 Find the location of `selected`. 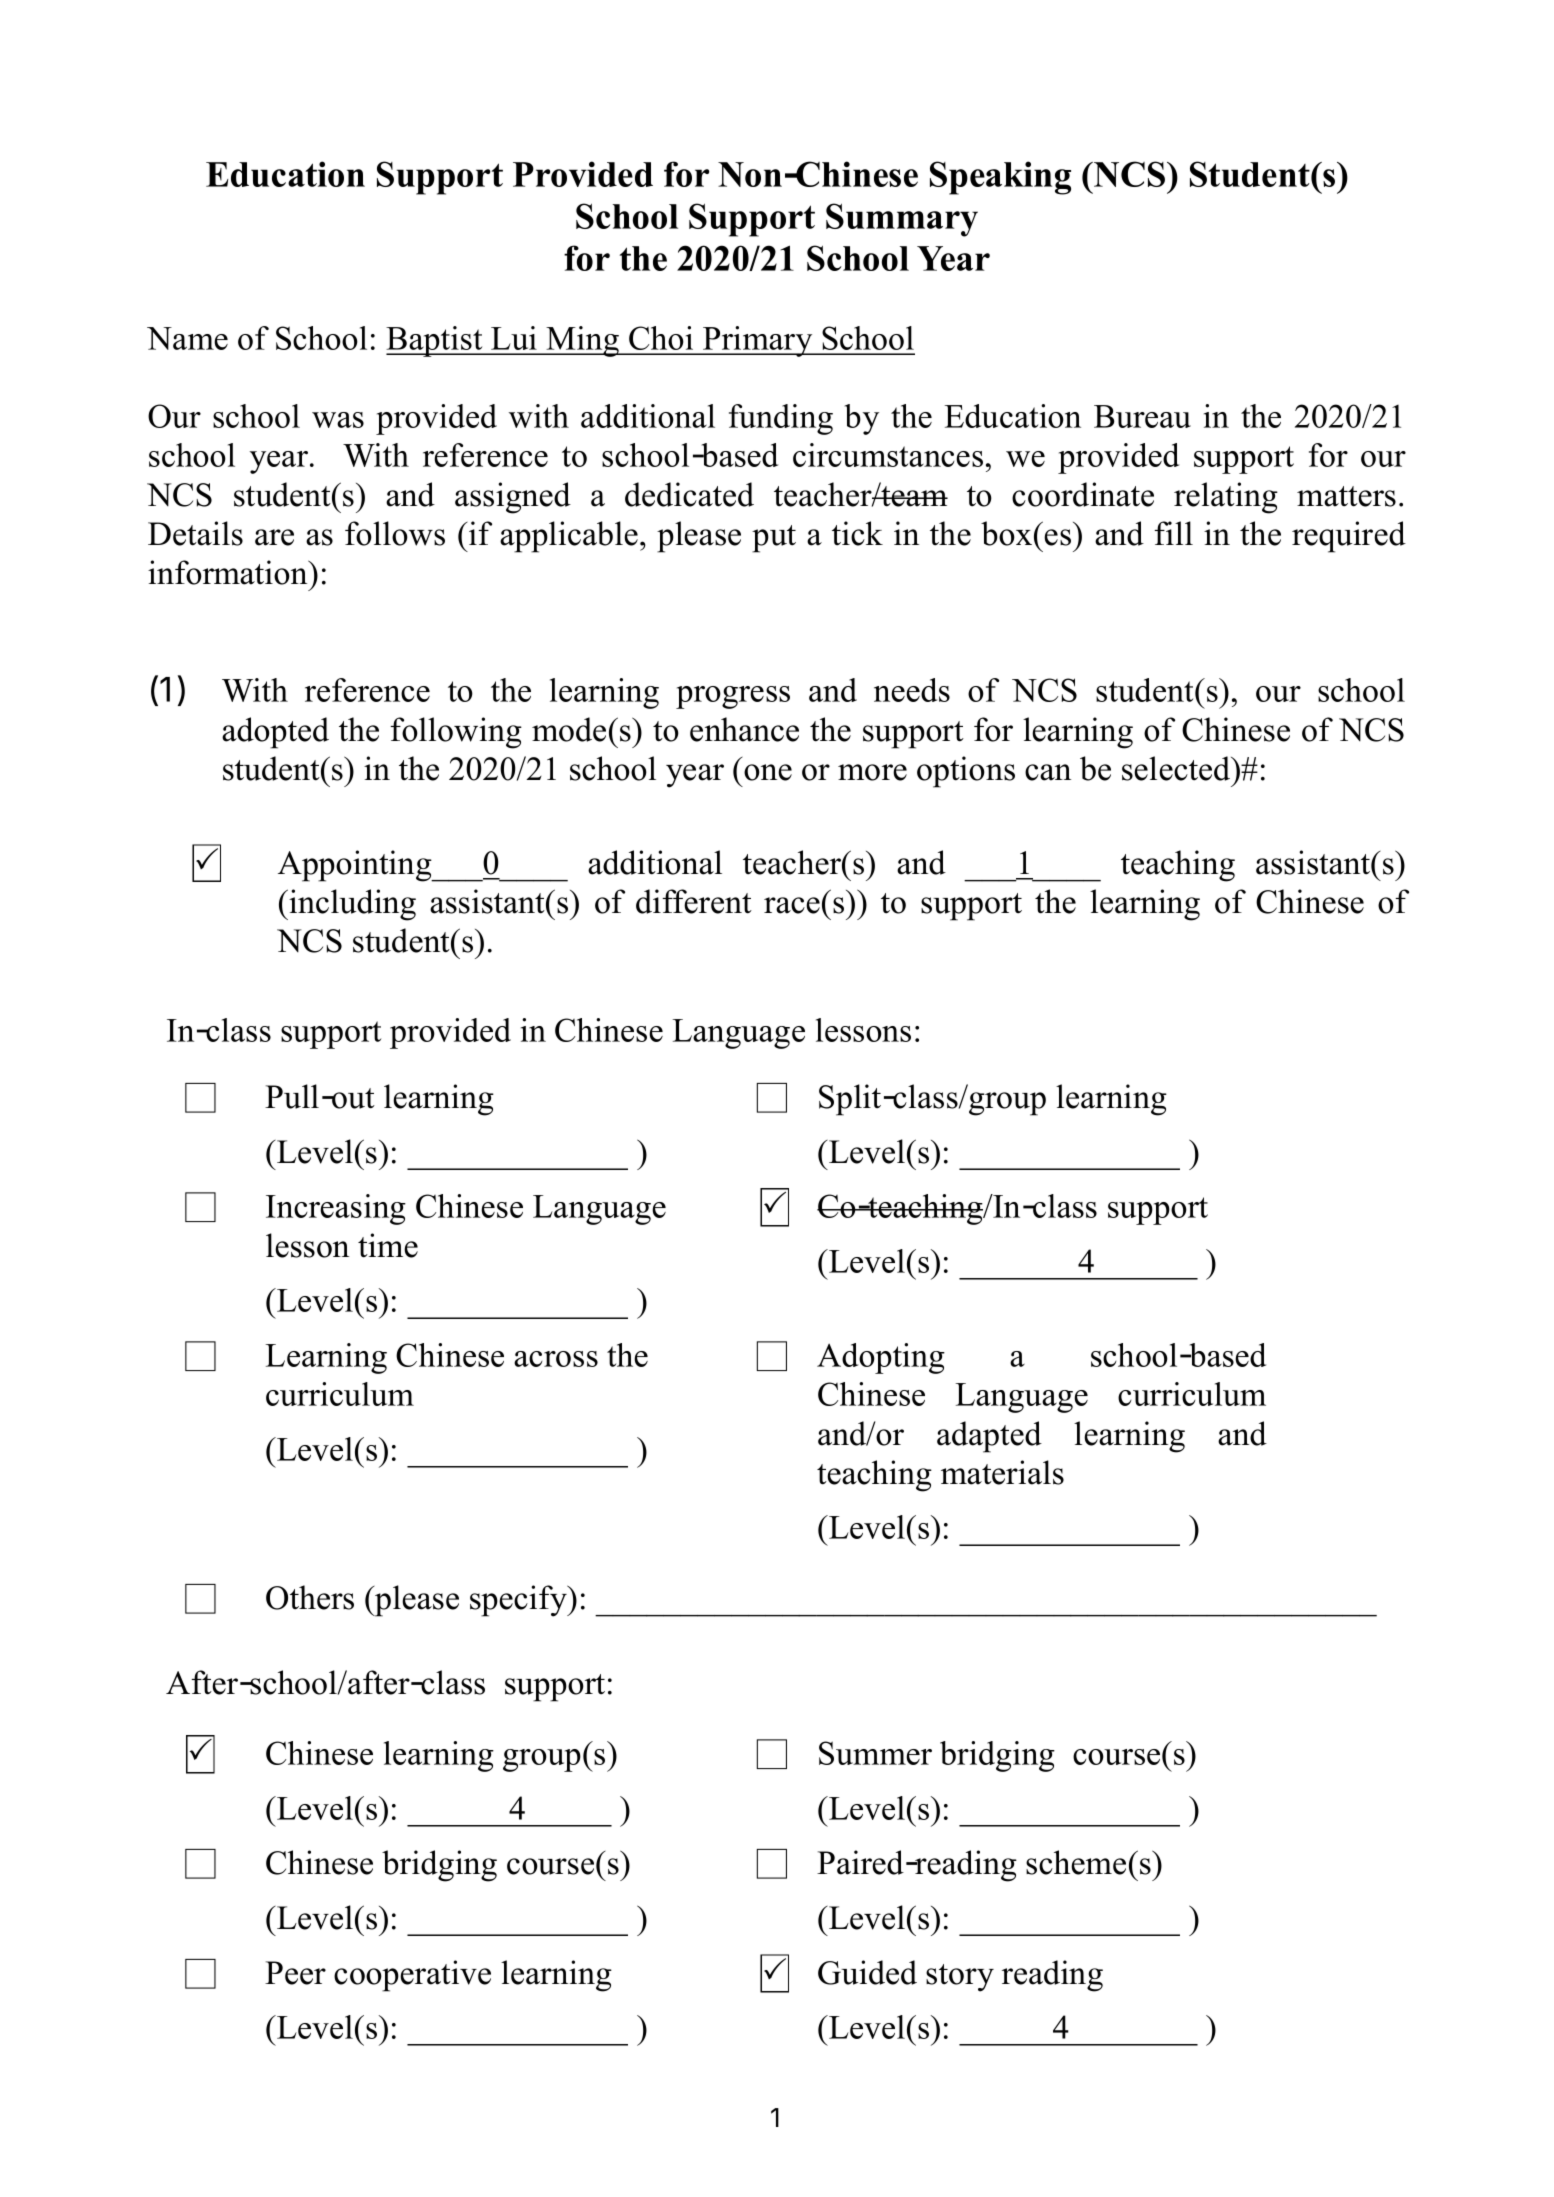

selected is located at coordinates (1177, 768).
